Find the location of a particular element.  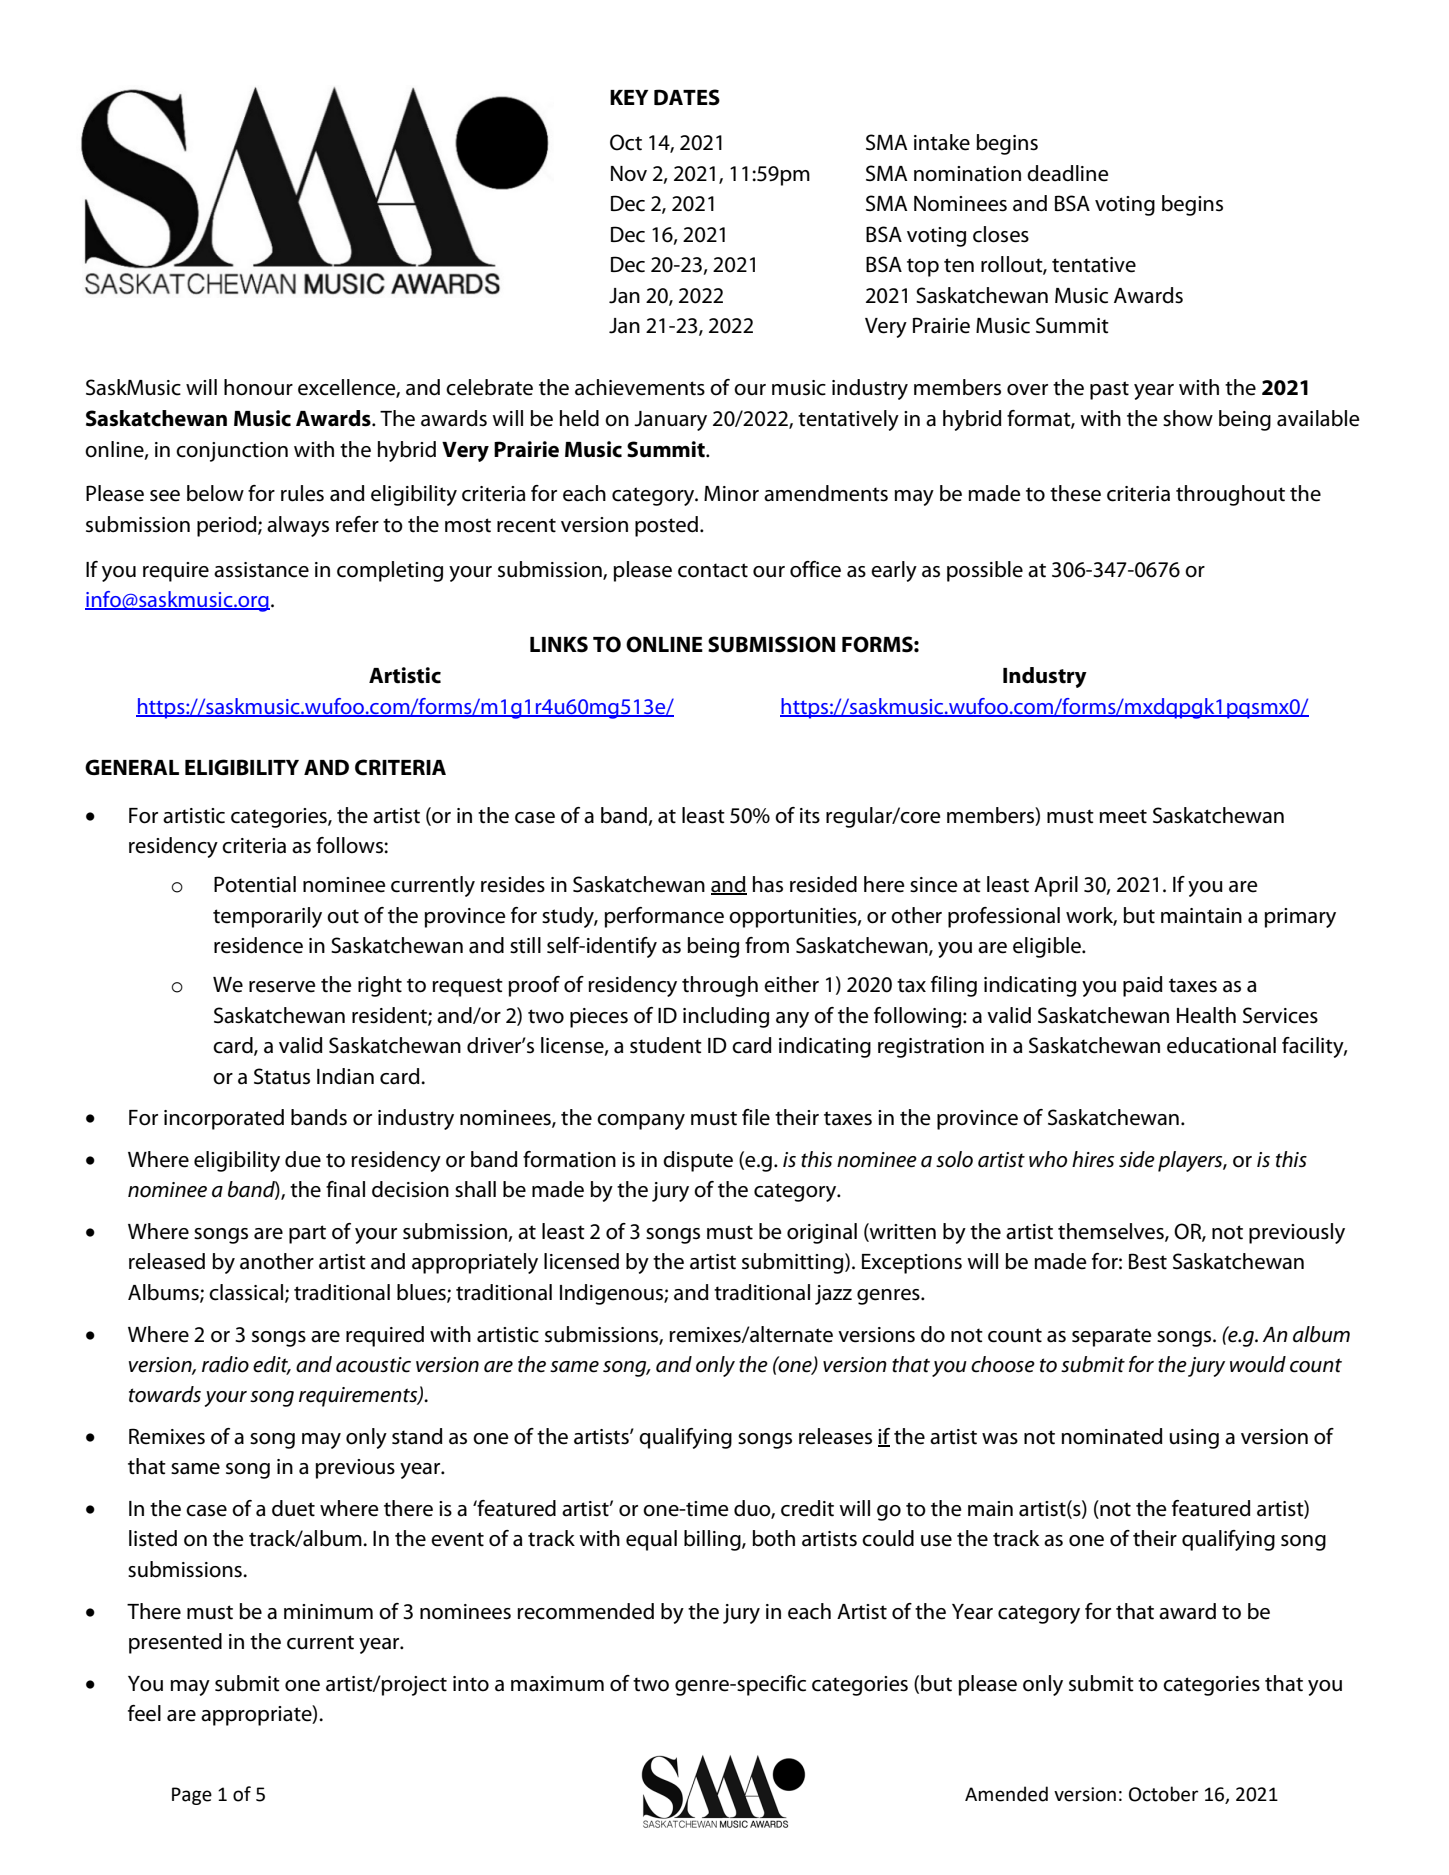

maximum is located at coordinates (557, 1684).
